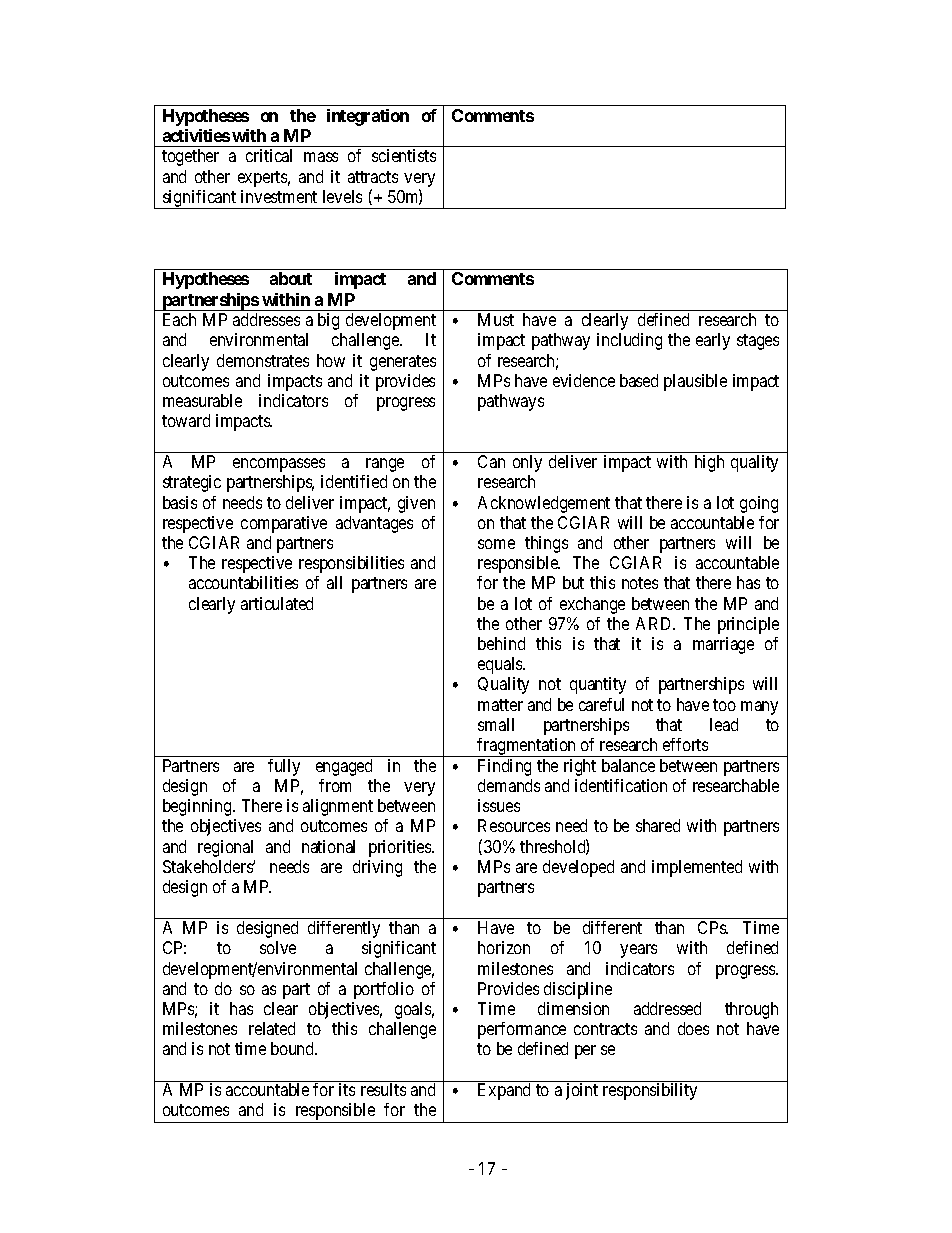  What do you see at coordinates (272, 1028) in the document?
I see `related` at bounding box center [272, 1028].
